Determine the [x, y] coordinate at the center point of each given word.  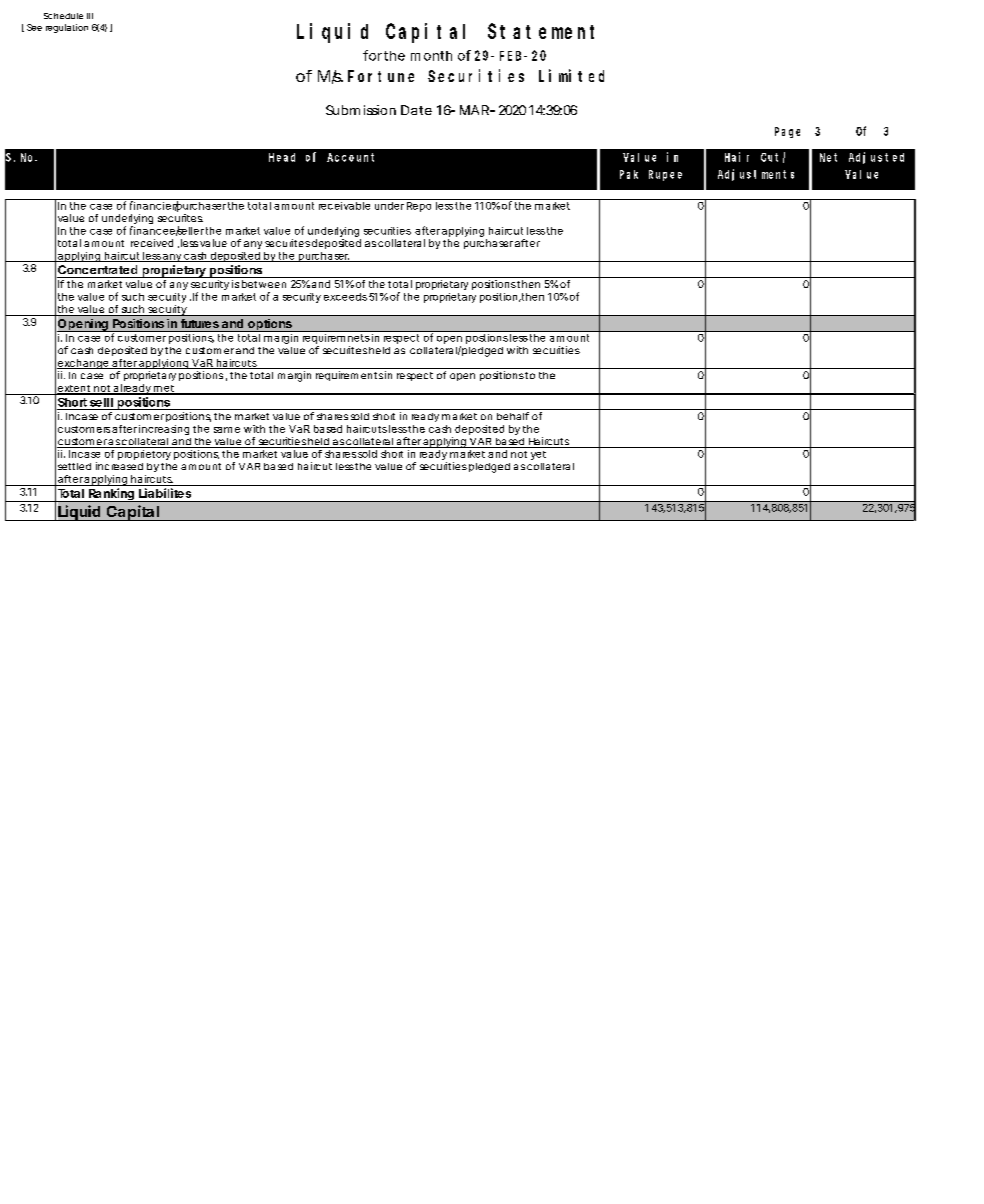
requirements [349, 376]
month [431, 56]
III [90, 16]
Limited [571, 75]
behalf [513, 416]
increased [119, 466]
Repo [418, 205]
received [152, 243]
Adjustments [756, 175]
